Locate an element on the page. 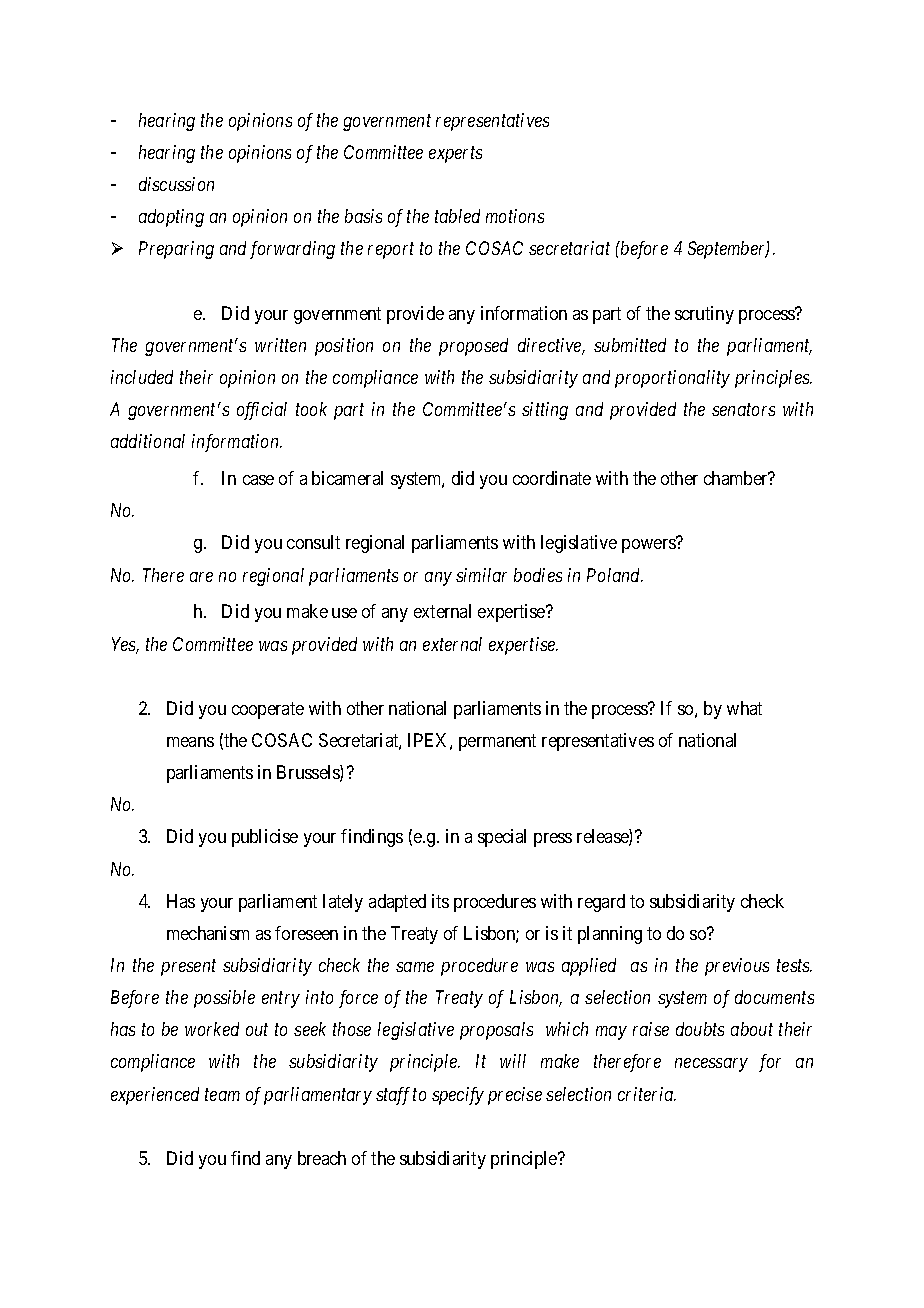 The width and height of the document is (924, 1308). cooperate is located at coordinates (268, 710).
